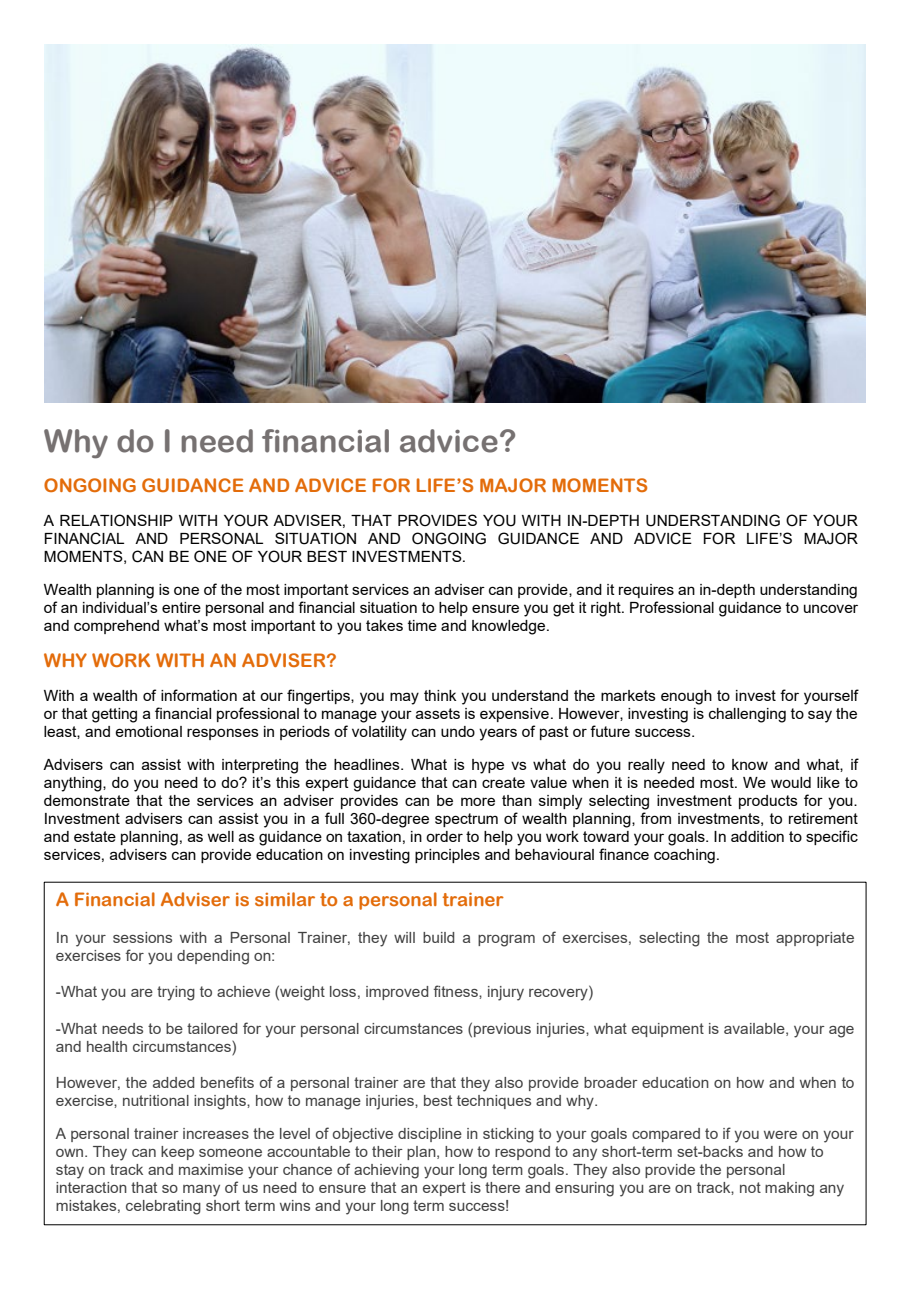  What do you see at coordinates (148, 731) in the image?
I see `emotional` at bounding box center [148, 731].
